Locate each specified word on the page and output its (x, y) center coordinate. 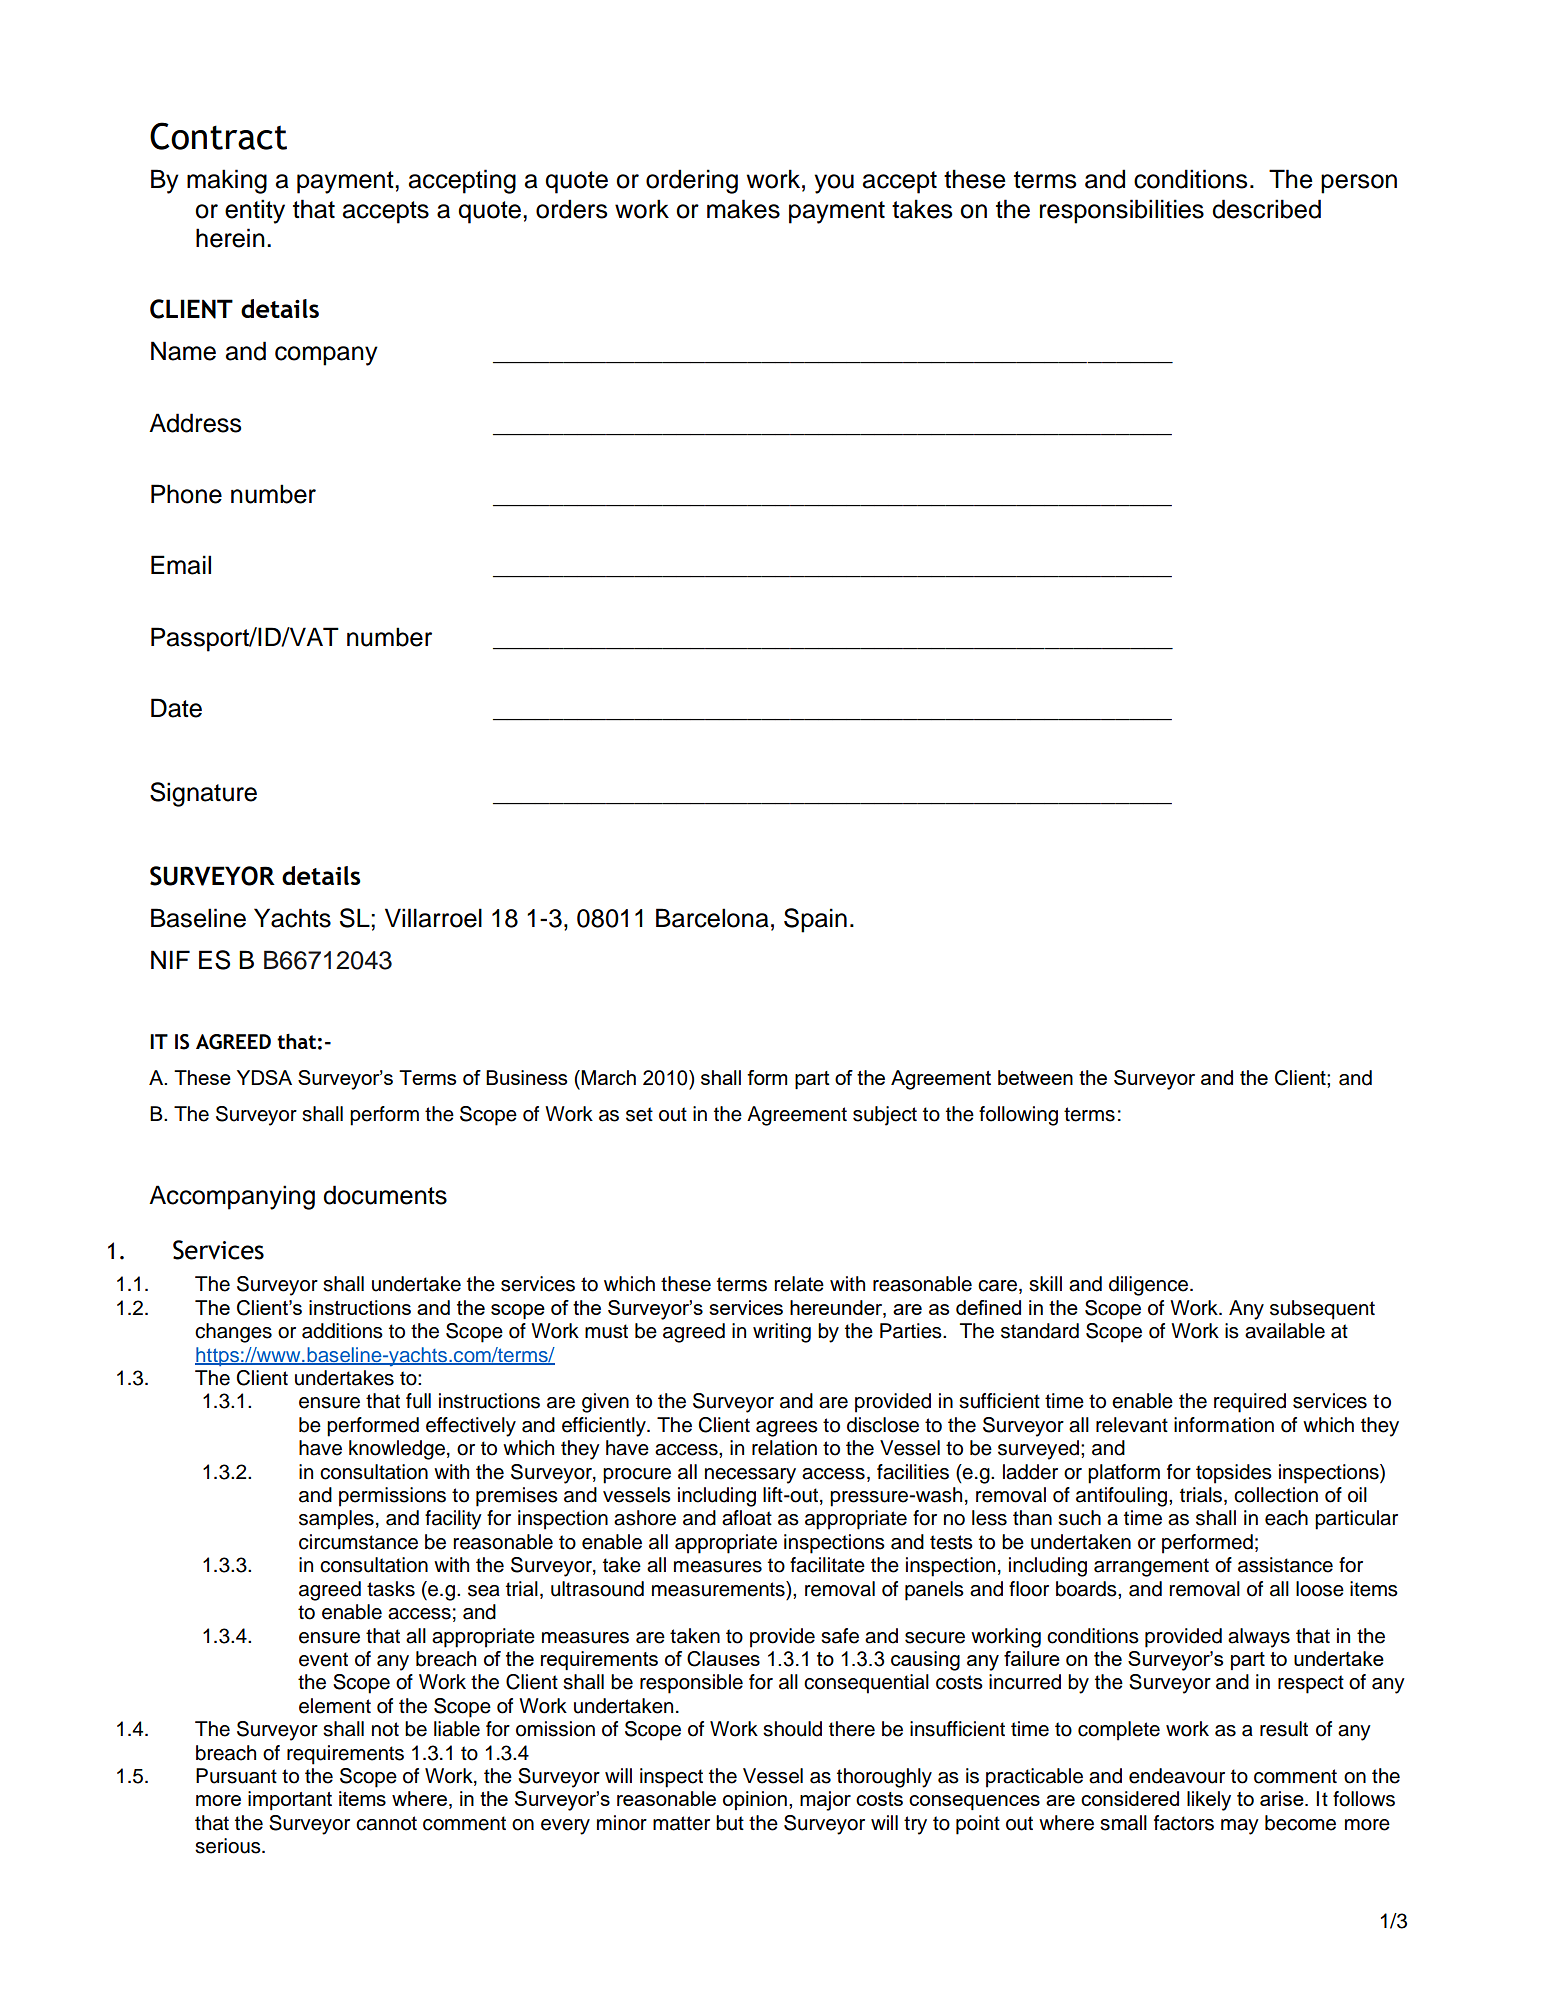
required (1250, 1403)
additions (342, 1331)
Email (181, 565)
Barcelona (712, 918)
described (1266, 209)
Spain (815, 920)
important (290, 1800)
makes (743, 209)
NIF (170, 959)
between (1035, 1077)
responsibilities (1122, 211)
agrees (787, 1429)
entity (255, 211)
